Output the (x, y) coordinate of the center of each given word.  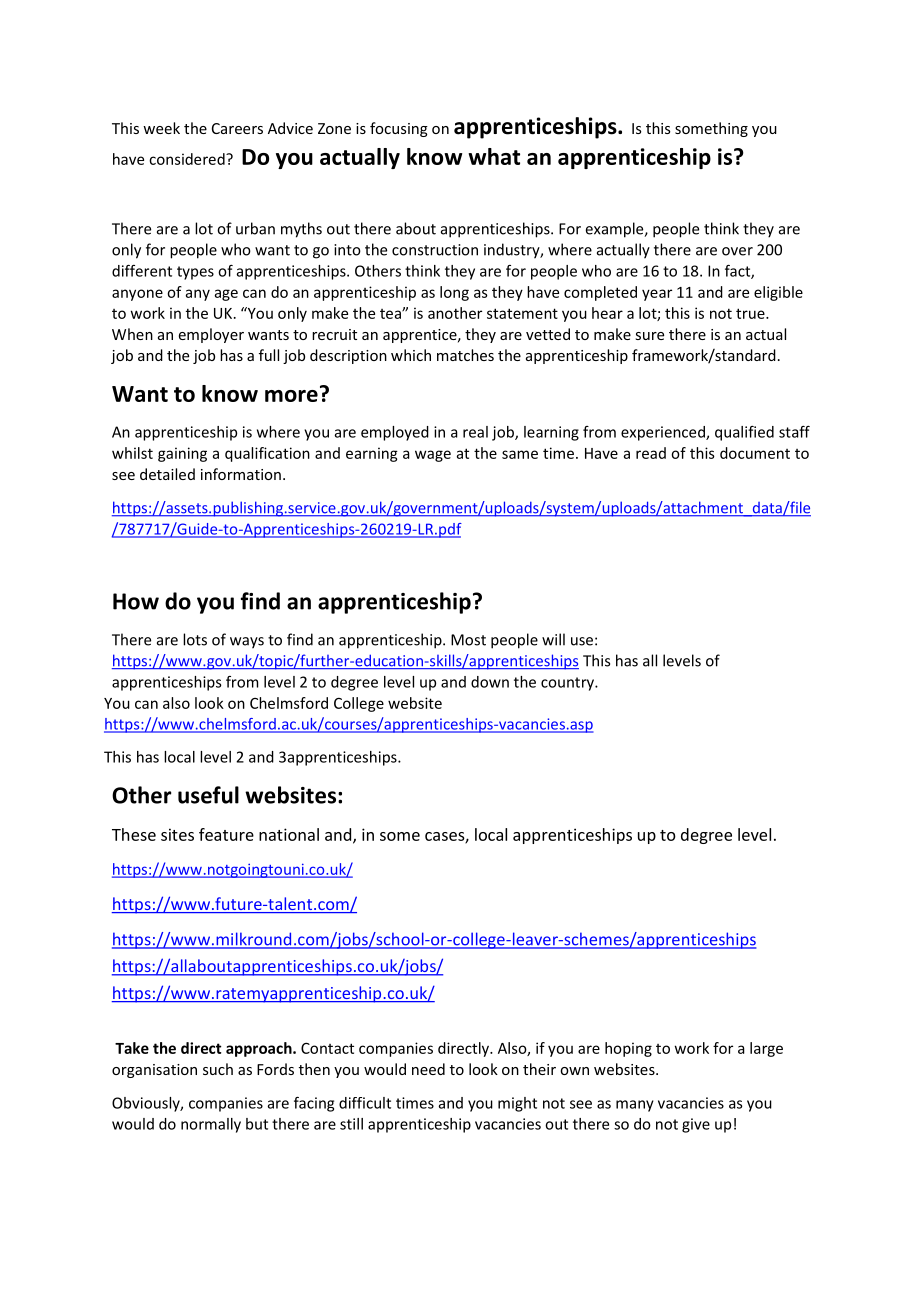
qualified (744, 433)
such (218, 1069)
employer (211, 335)
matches (465, 355)
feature (226, 834)
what (494, 156)
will (553, 639)
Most (468, 640)
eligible (778, 293)
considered (188, 159)
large (766, 1049)
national (289, 834)
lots (195, 639)
